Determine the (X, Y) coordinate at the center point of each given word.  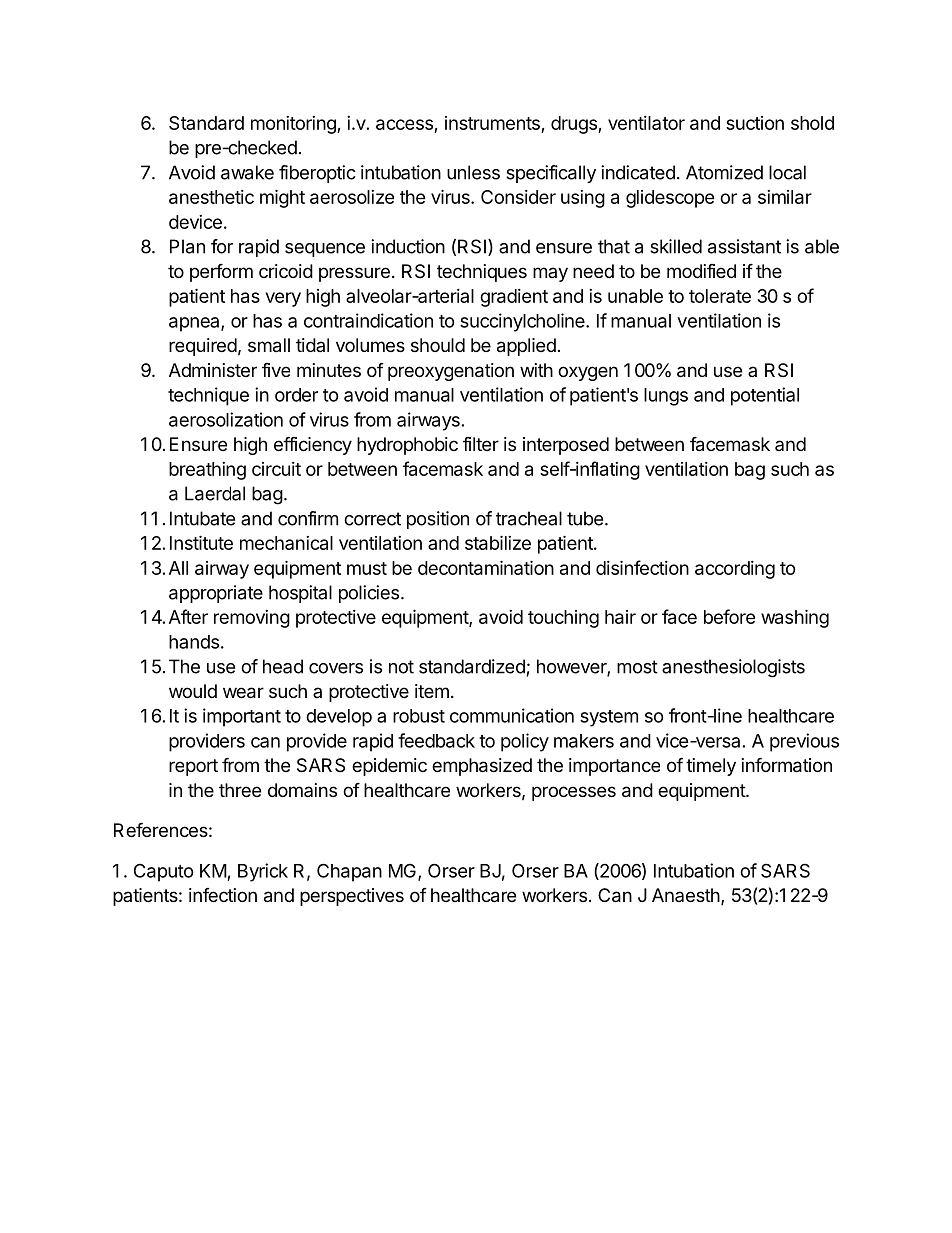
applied (526, 347)
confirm (308, 518)
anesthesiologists (733, 668)
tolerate (720, 296)
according (735, 570)
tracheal (529, 518)
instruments (493, 124)
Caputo (164, 873)
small (269, 345)
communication (512, 715)
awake (247, 172)
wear (243, 693)
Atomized (724, 172)
